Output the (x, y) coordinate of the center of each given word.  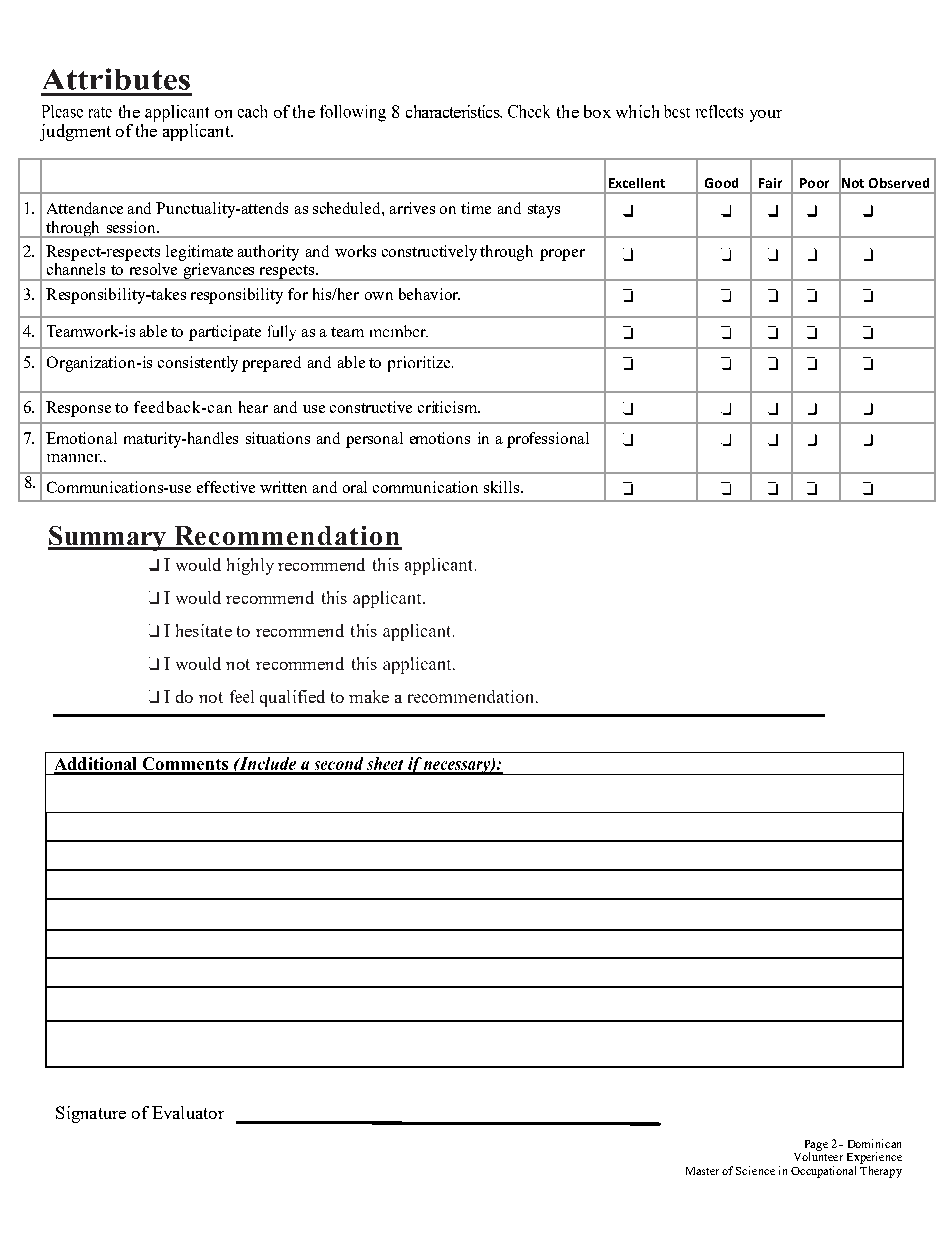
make (369, 696)
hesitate (204, 630)
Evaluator (188, 1112)
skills (503, 487)
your (766, 116)
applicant (197, 132)
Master (702, 1171)
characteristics (454, 111)
